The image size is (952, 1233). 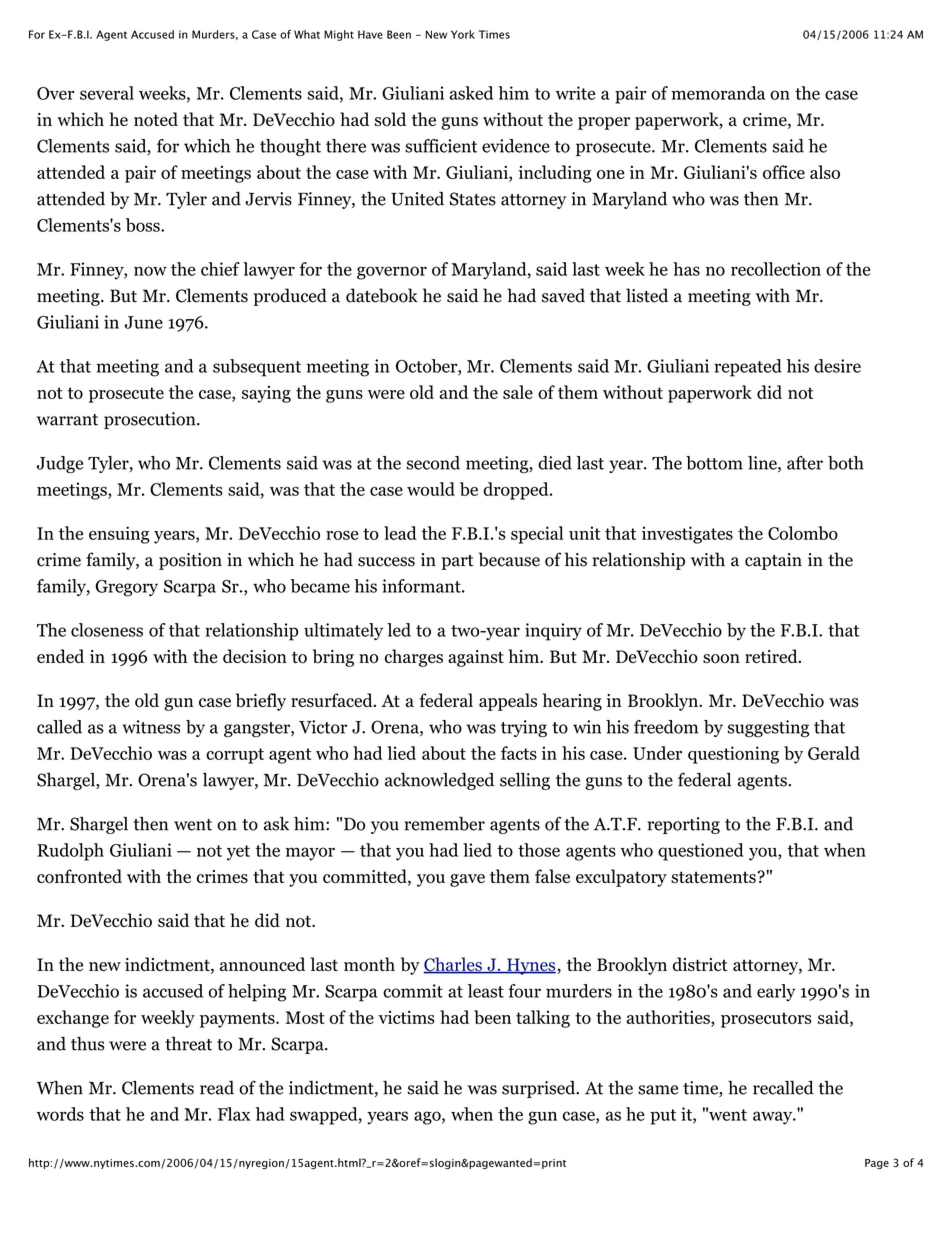 I want to click on repeated, so click(x=748, y=368).
